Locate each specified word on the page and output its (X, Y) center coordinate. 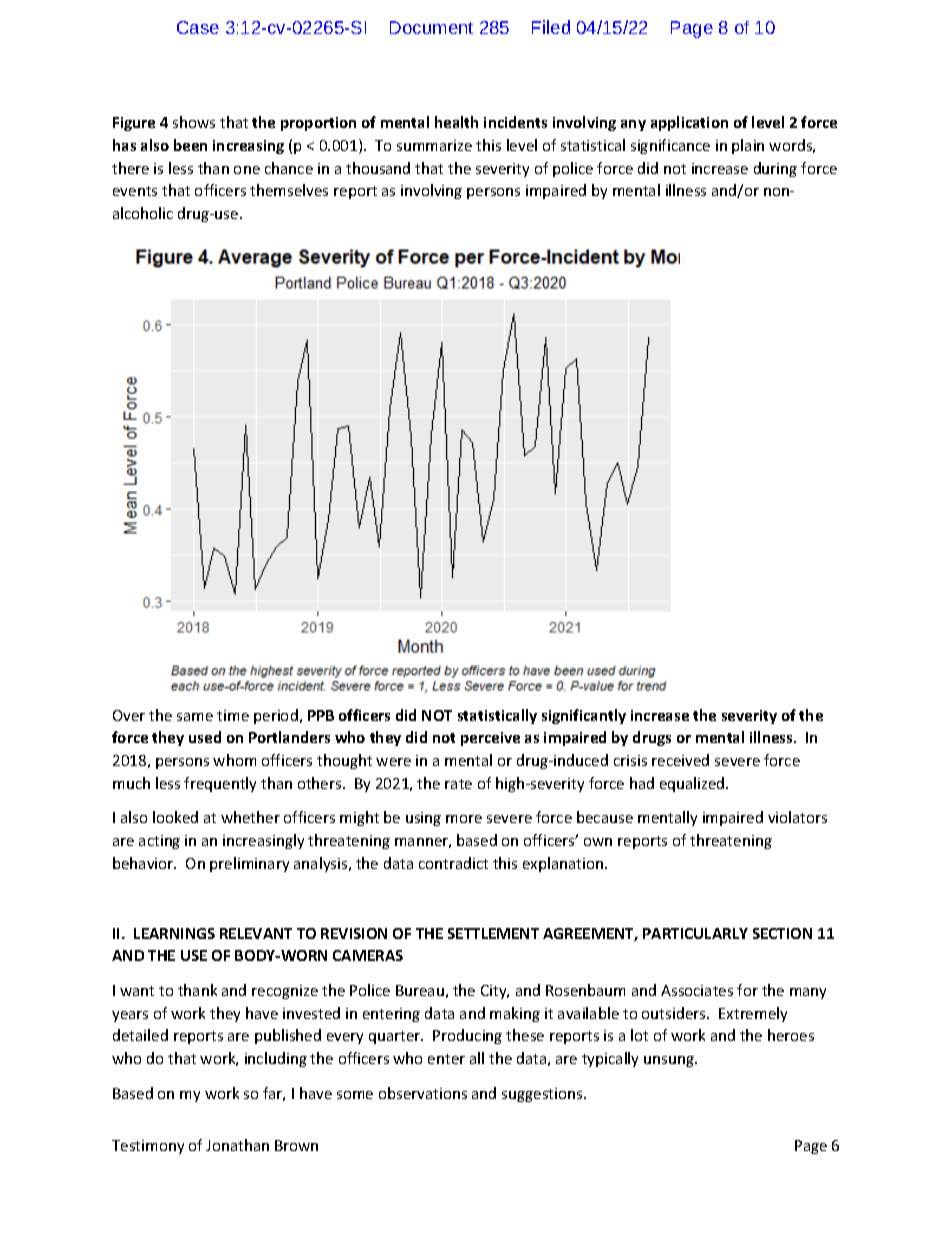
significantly (584, 716)
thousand (378, 168)
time (233, 715)
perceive (490, 739)
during (775, 169)
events (135, 191)
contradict (453, 863)
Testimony (148, 1147)
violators (797, 817)
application (689, 123)
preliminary (249, 864)
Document (431, 27)
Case (198, 27)
